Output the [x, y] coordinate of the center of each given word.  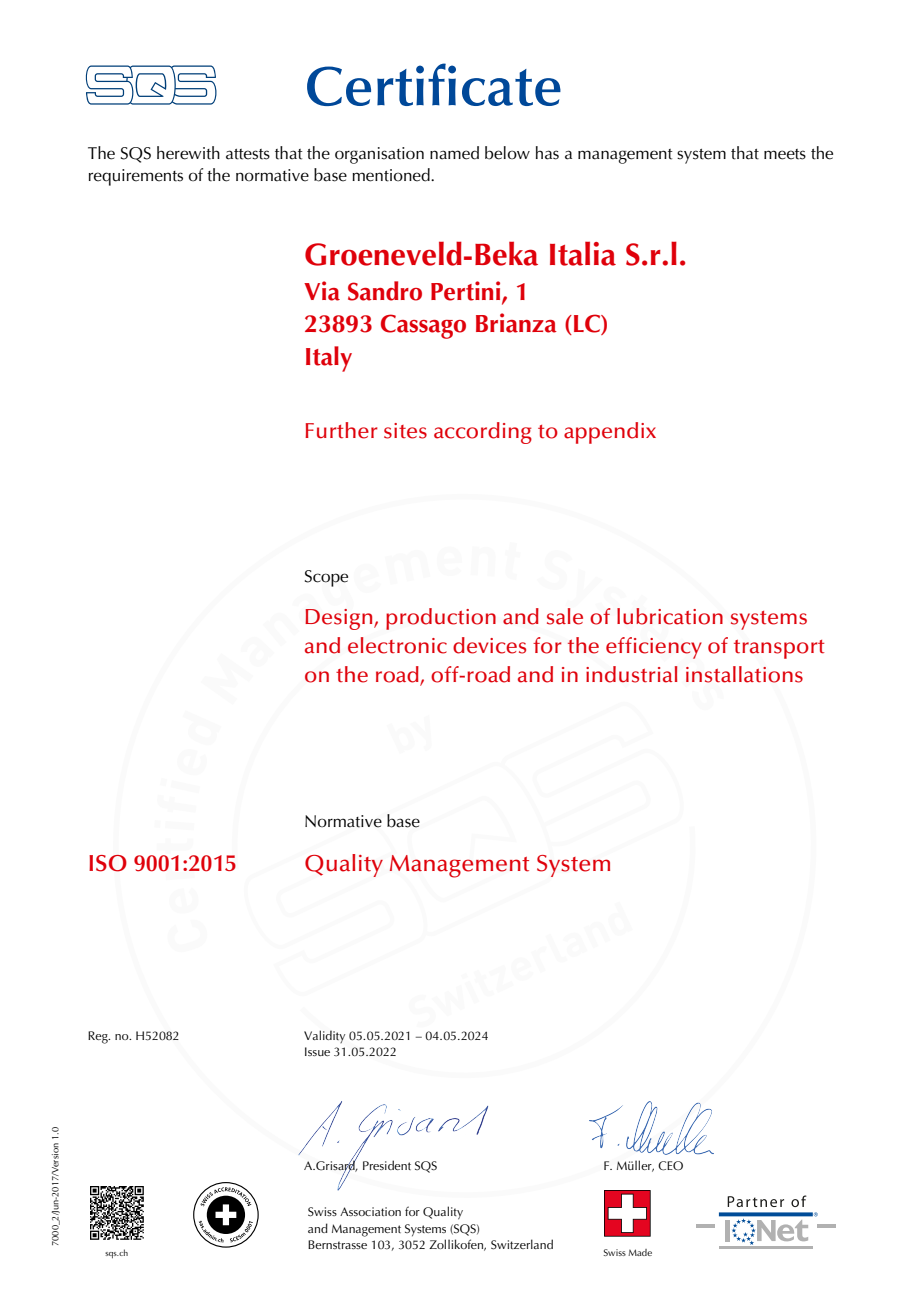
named [454, 153]
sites [405, 431]
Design [340, 619]
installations [744, 674]
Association [370, 1211]
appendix [610, 433]
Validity [324, 1036]
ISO [108, 863]
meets [785, 154]
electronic [397, 645]
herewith [188, 153]
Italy [329, 359]
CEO [670, 1166]
